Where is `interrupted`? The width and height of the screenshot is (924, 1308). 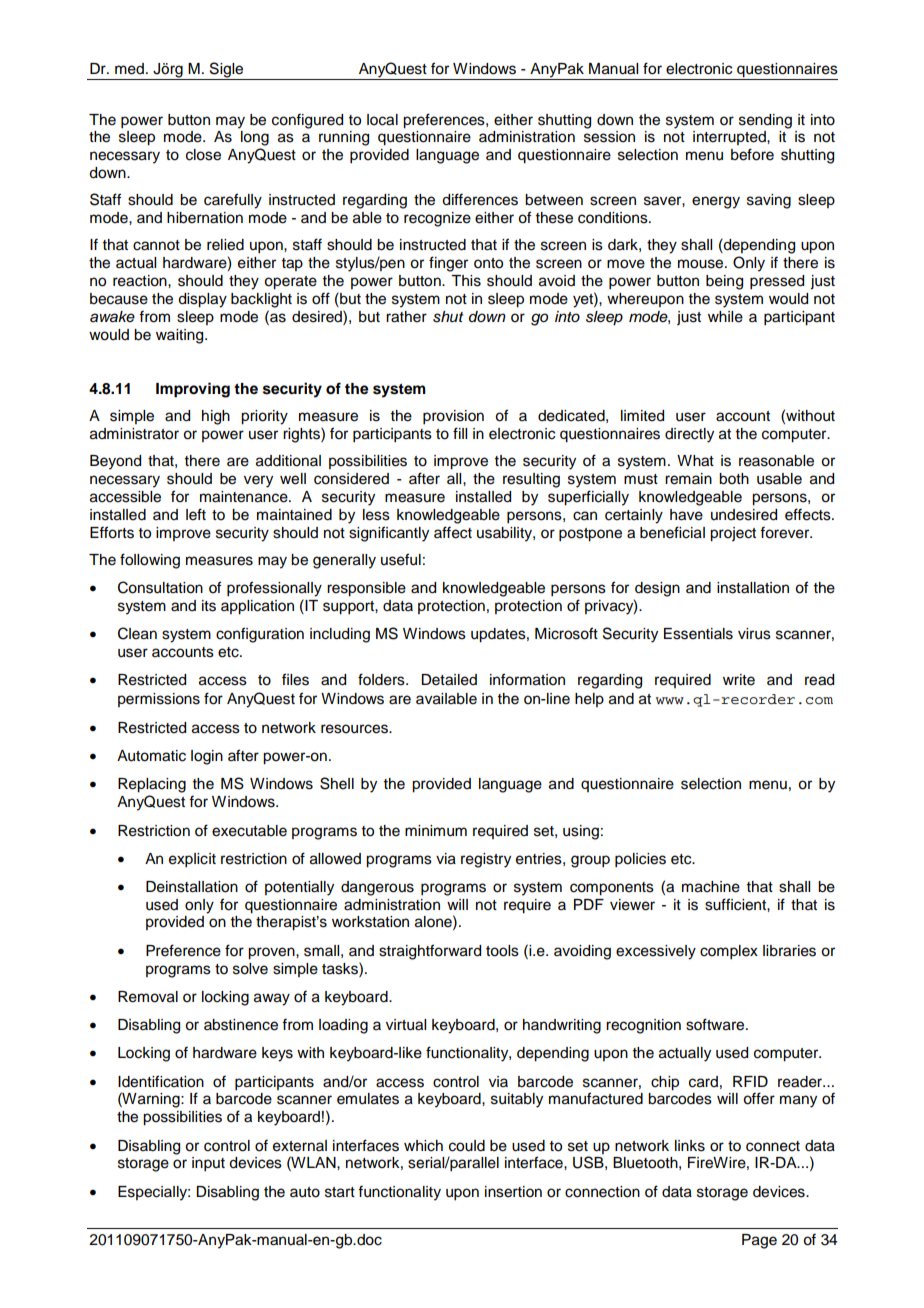 interrupted is located at coordinates (730, 138).
